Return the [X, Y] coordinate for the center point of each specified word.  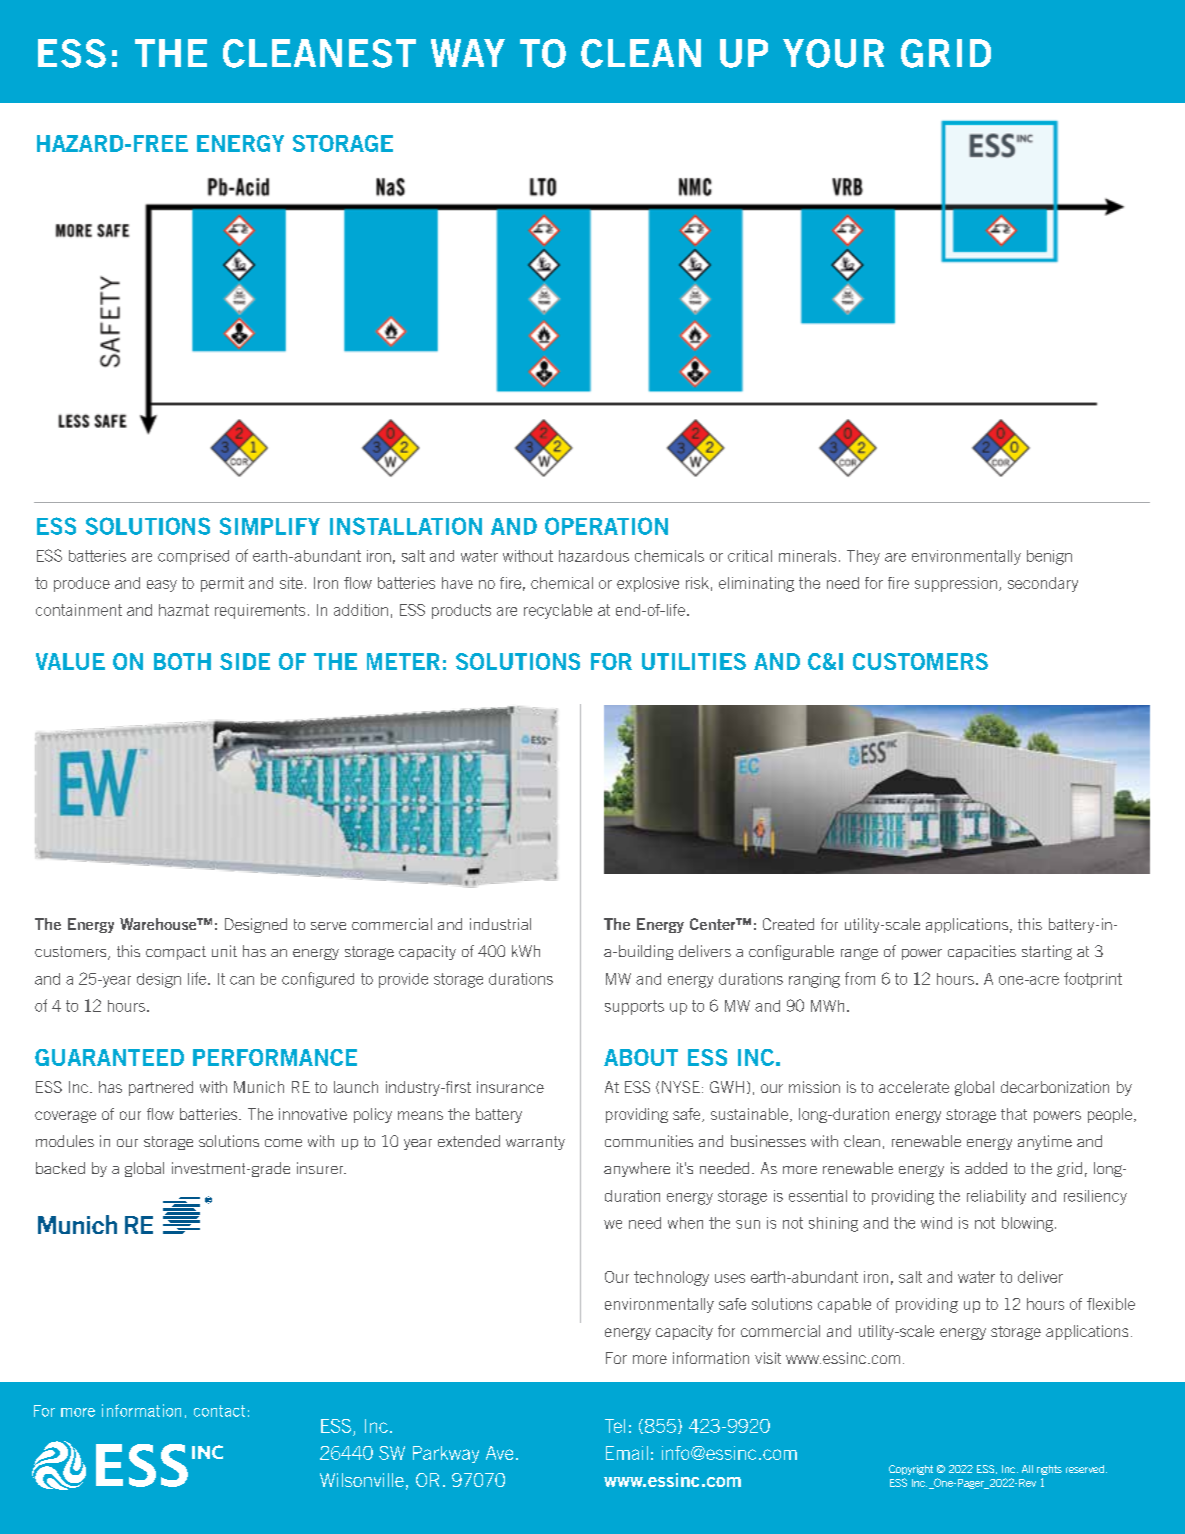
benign [1049, 557]
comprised [193, 557]
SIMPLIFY [270, 526]
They [863, 557]
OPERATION [606, 526]
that [1014, 1114]
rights [1049, 1470]
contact [219, 1411]
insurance [510, 1087]
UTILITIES [694, 661]
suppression [956, 584]
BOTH [182, 661]
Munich [259, 1087]
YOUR [833, 53]
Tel [615, 1426]
